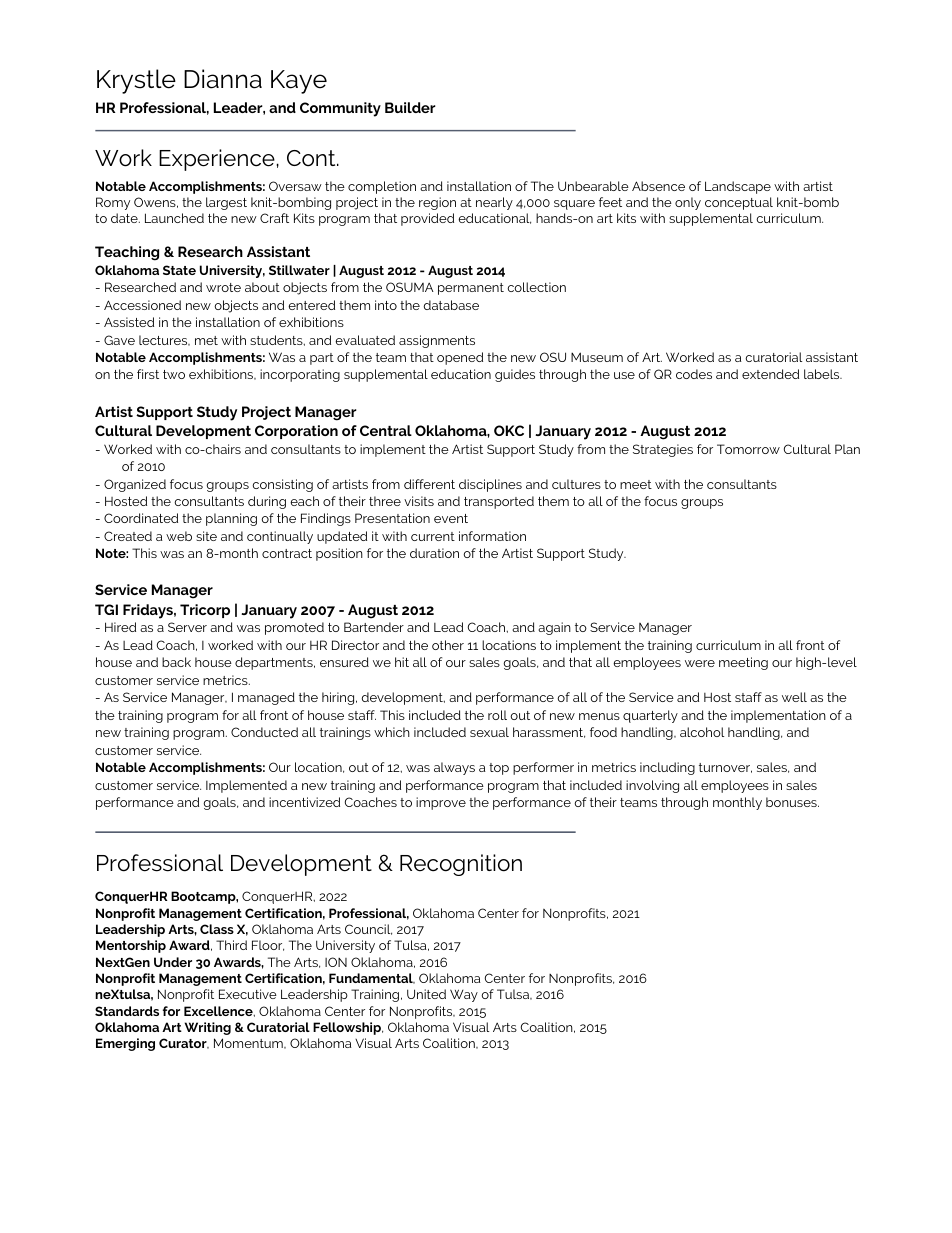 This screenshot has height=1233, width=952. Describe the element at coordinates (426, 994) in the screenshot. I see `United` at that location.
